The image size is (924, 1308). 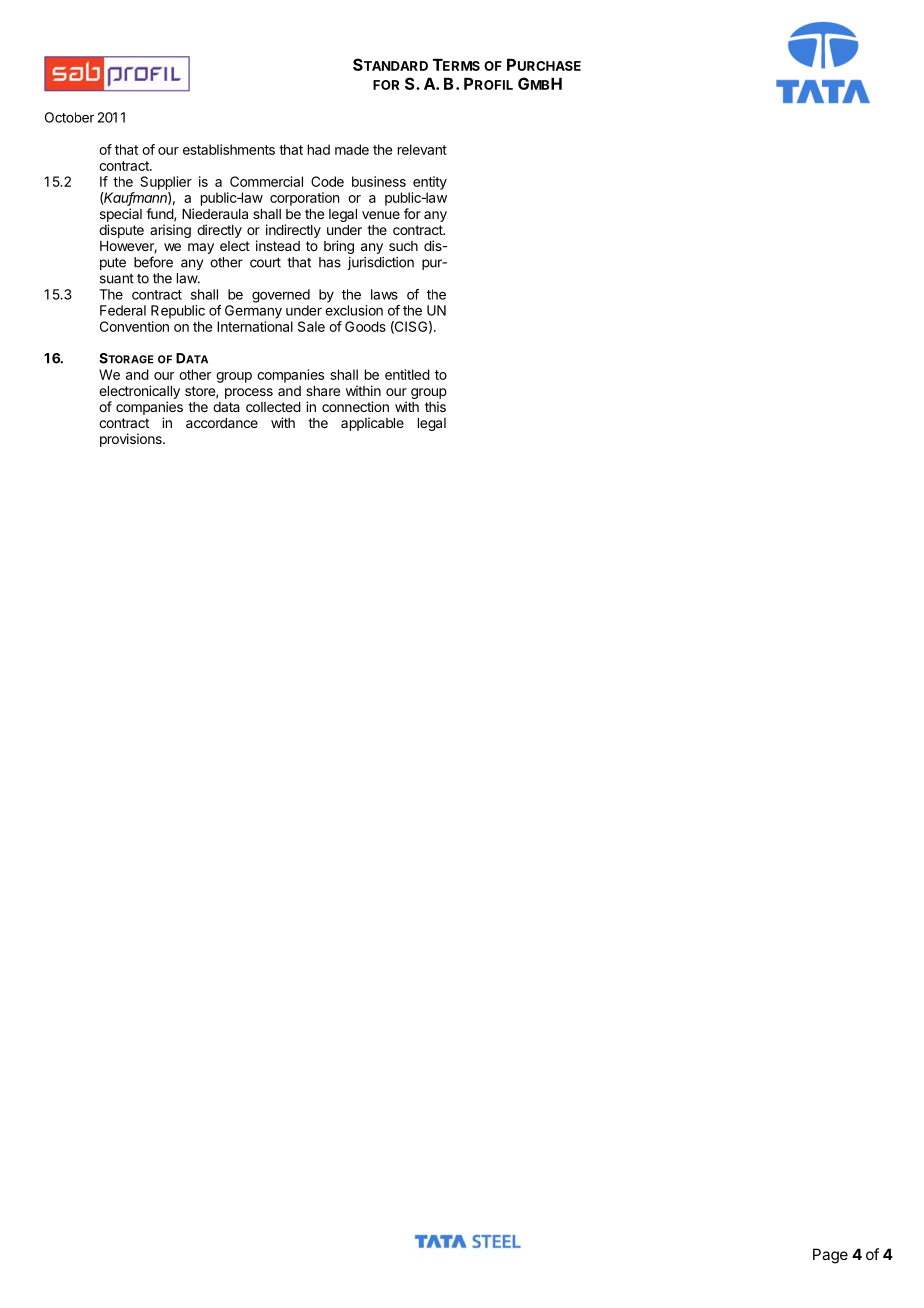 I want to click on applicable, so click(x=372, y=424).
